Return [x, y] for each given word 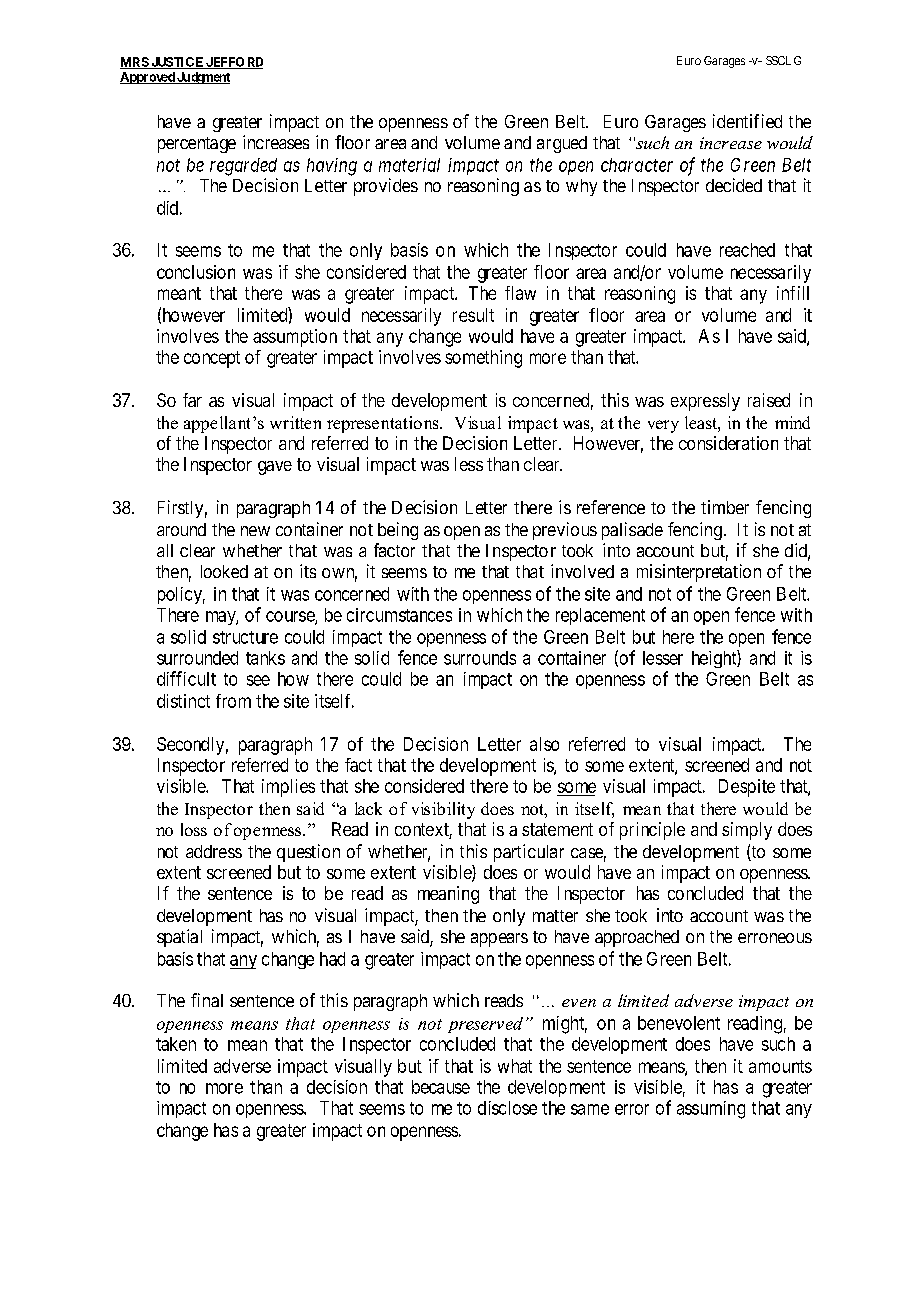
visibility [443, 810]
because [441, 1087]
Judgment [202, 78]
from [233, 701]
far [192, 400]
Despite [747, 788]
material [409, 165]
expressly [705, 402]
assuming [711, 1110]
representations [384, 424]
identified [747, 121]
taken [176, 1044]
